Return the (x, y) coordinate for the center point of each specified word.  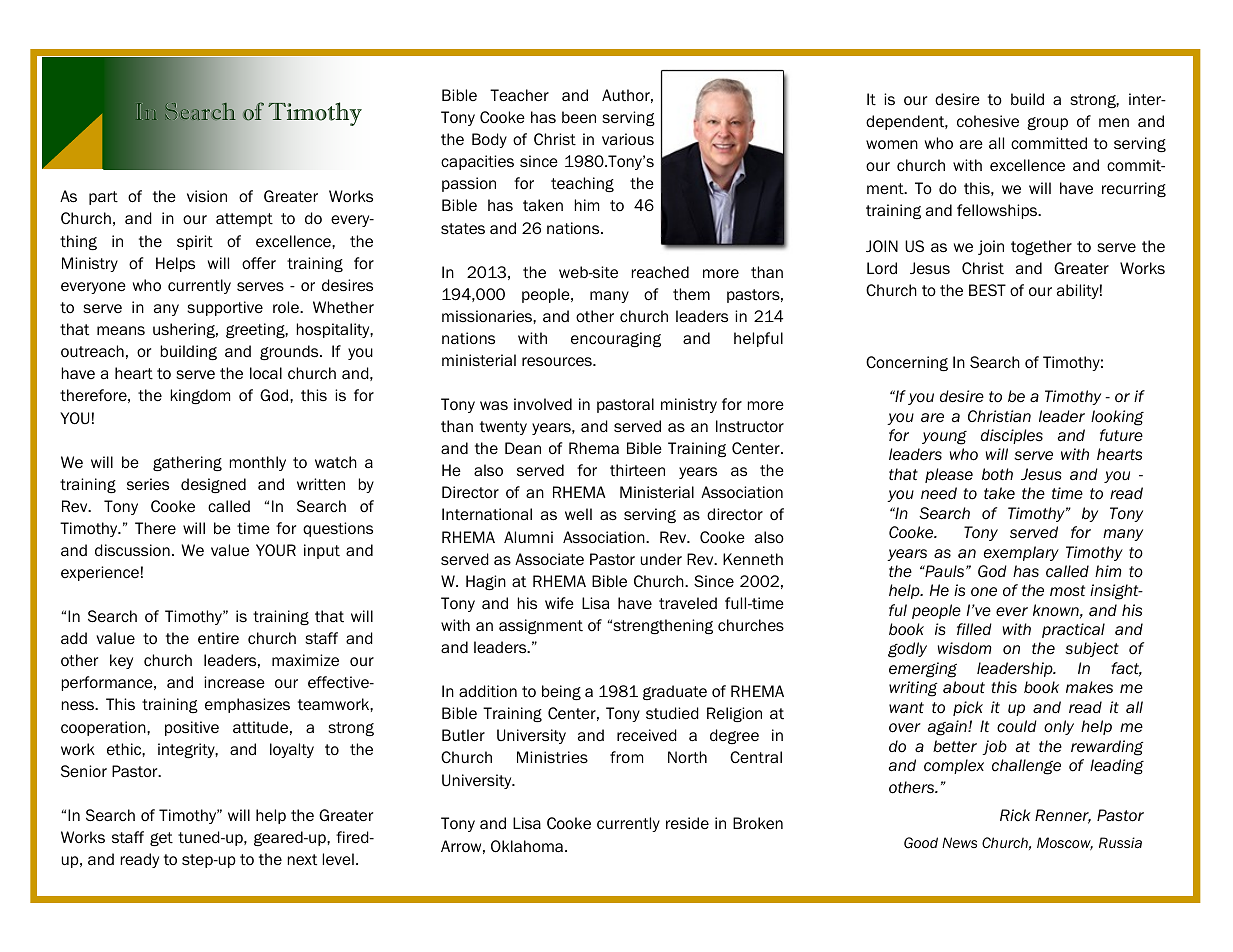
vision (207, 196)
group (1047, 123)
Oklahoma (527, 846)
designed (213, 485)
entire (218, 638)
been (579, 117)
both (997, 474)
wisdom (965, 648)
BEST (987, 290)
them (691, 294)
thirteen (637, 470)
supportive (225, 308)
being (561, 692)
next (302, 859)
